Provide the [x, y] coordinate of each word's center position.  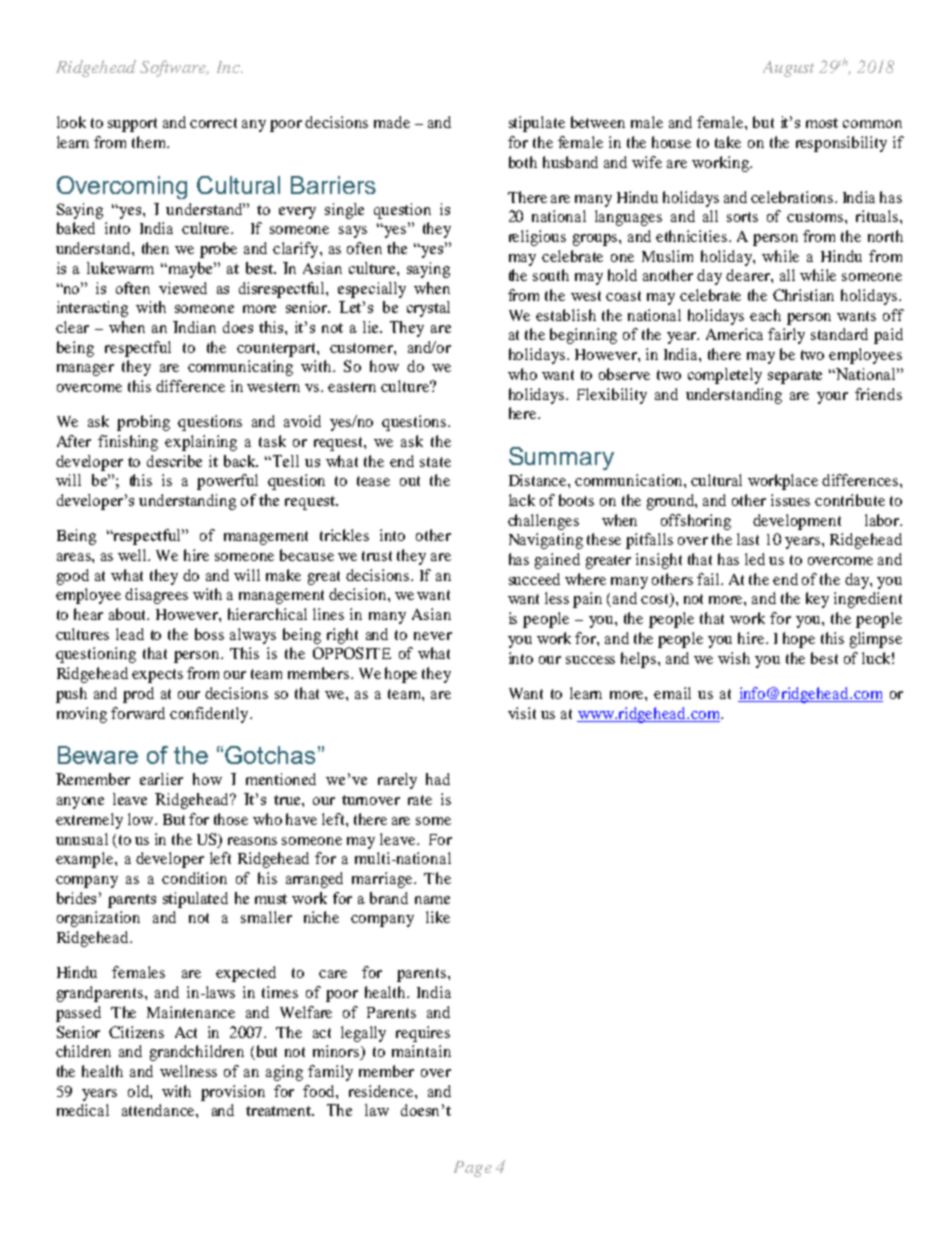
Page [473, 1169]
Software [174, 68]
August [788, 69]
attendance [159, 1110]
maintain [421, 1051]
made [392, 122]
